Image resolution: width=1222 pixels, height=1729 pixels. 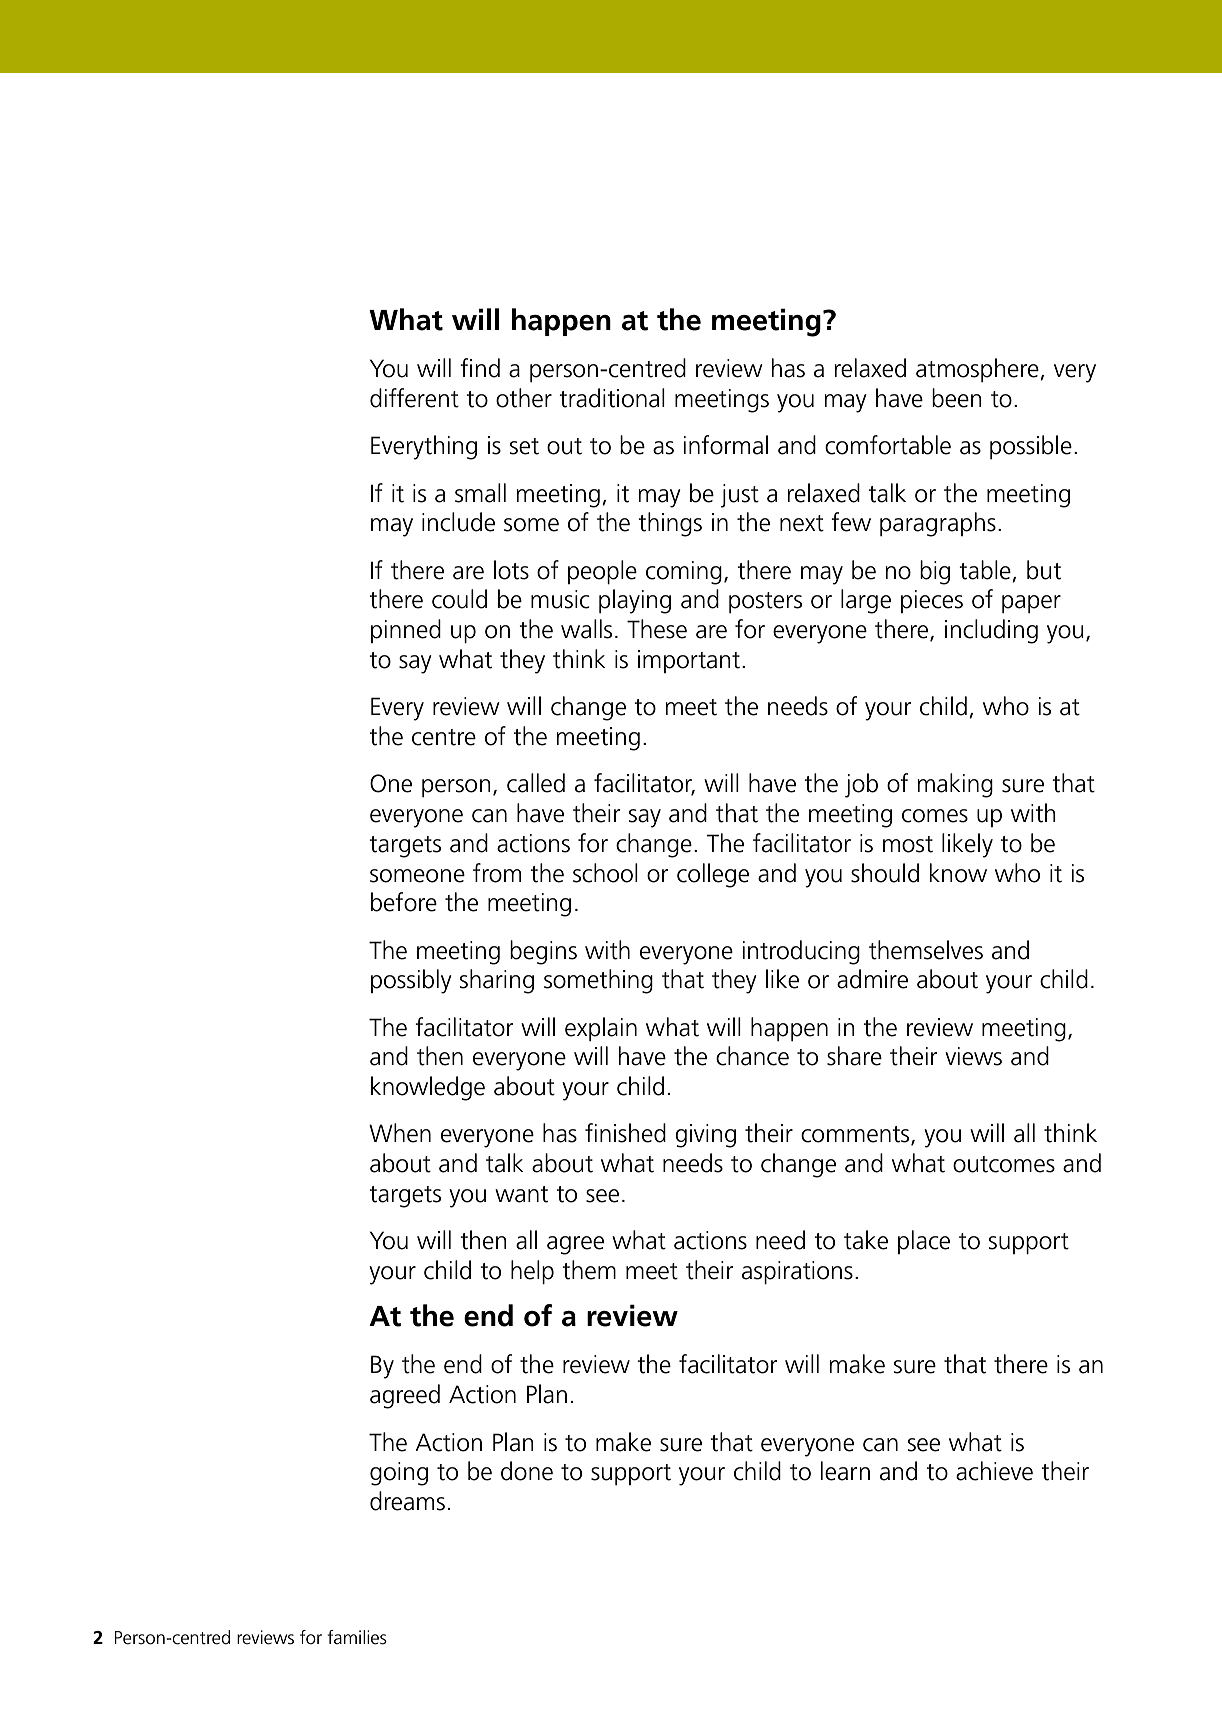 I want to click on achieve, so click(x=994, y=1471).
